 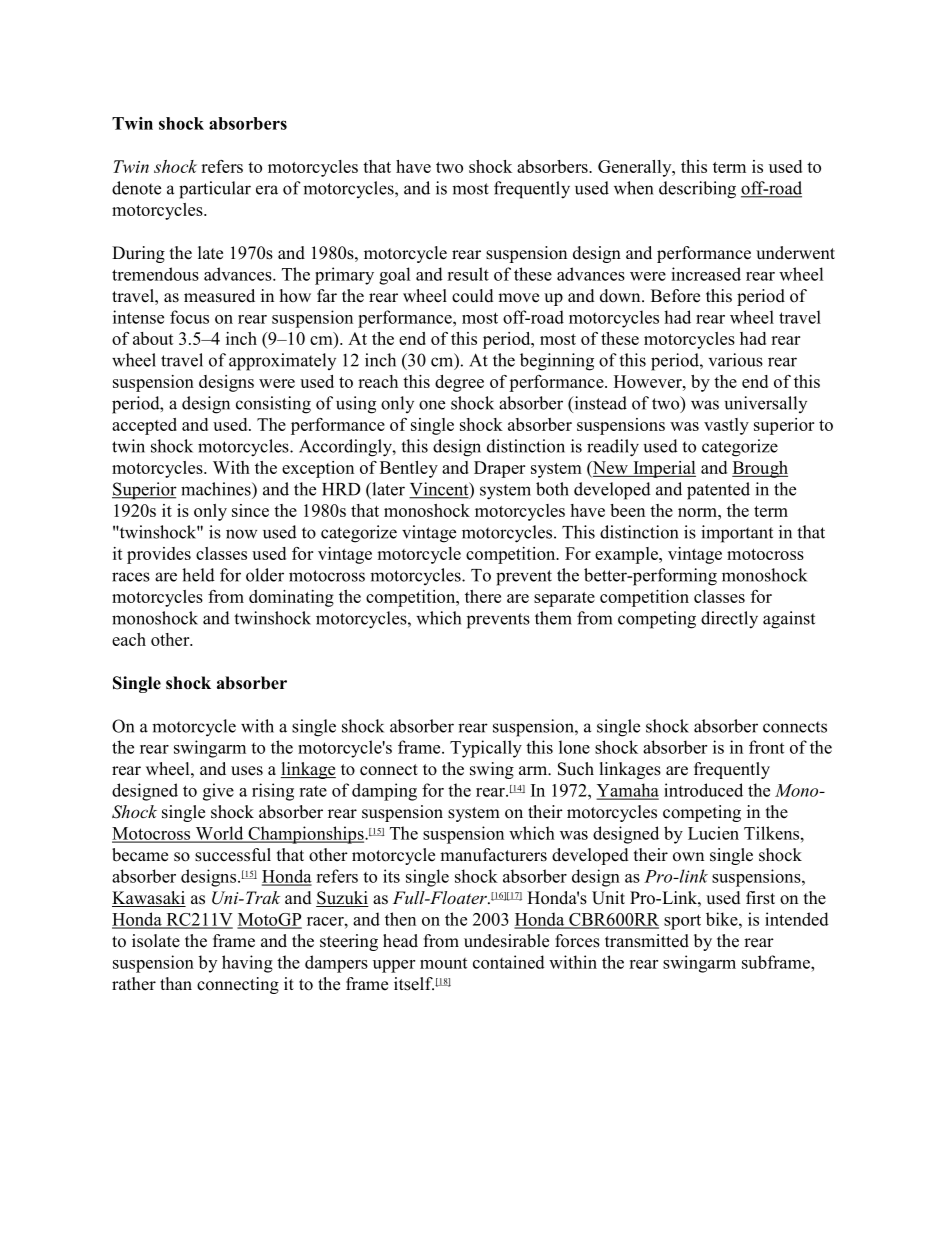 I want to click on having, so click(x=247, y=964).
